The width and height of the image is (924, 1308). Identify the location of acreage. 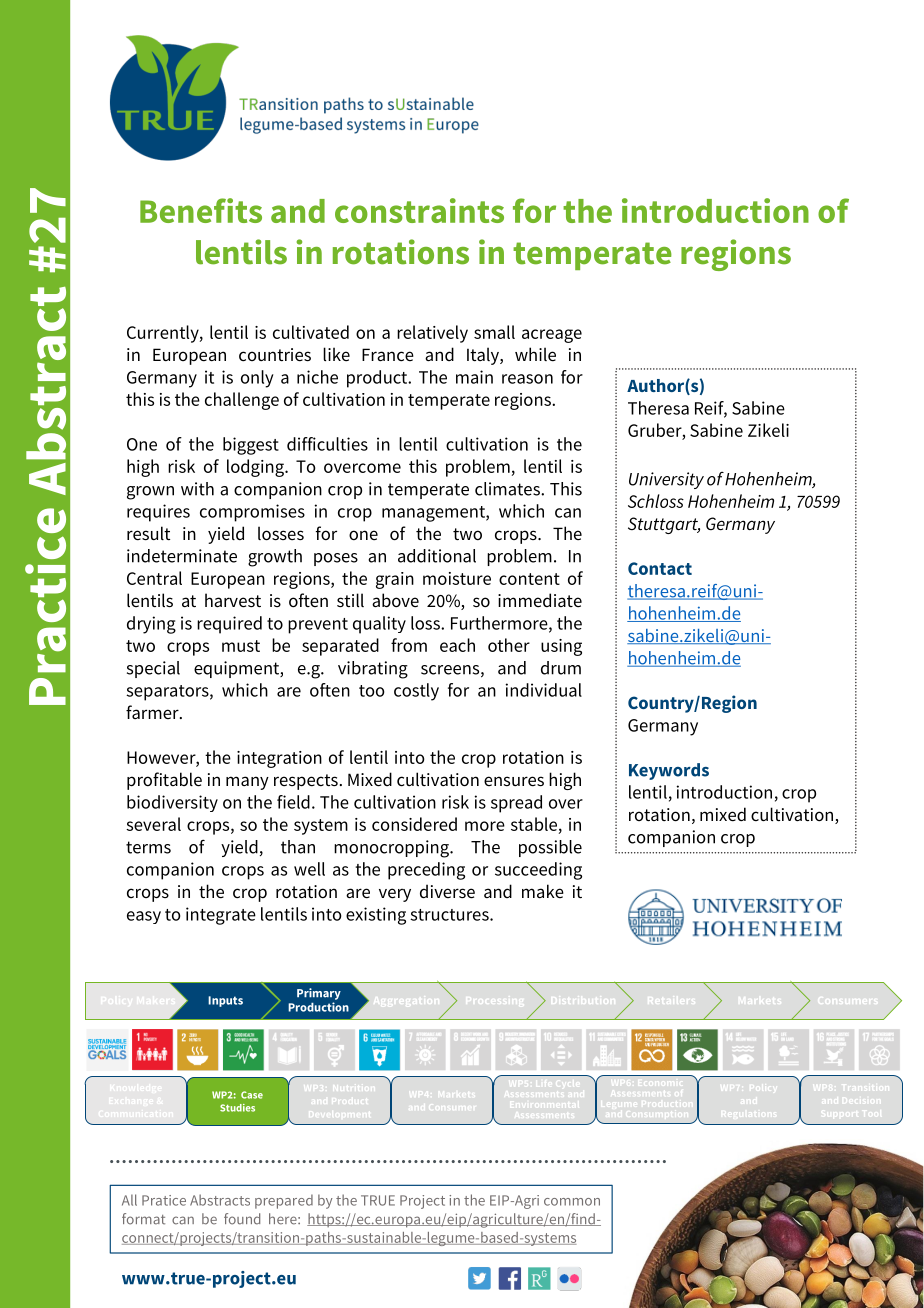
(552, 336).
